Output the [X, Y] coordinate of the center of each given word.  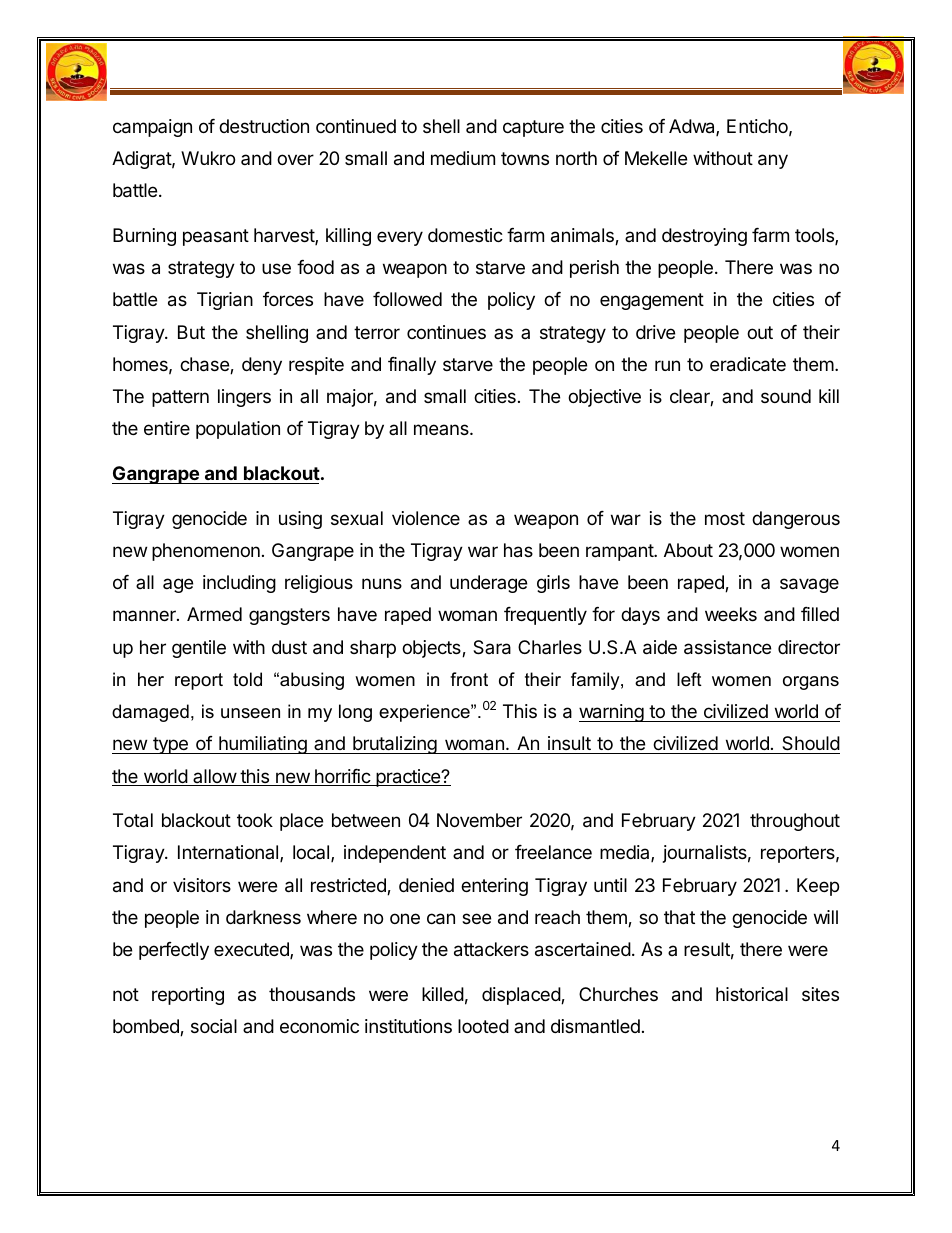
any [773, 161]
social [214, 1026]
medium [463, 158]
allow [214, 777]
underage [488, 584]
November [479, 820]
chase [205, 365]
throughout [795, 822]
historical [752, 994]
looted [483, 1026]
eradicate [748, 364]
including [239, 584]
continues [446, 332]
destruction [264, 126]
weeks [731, 614]
